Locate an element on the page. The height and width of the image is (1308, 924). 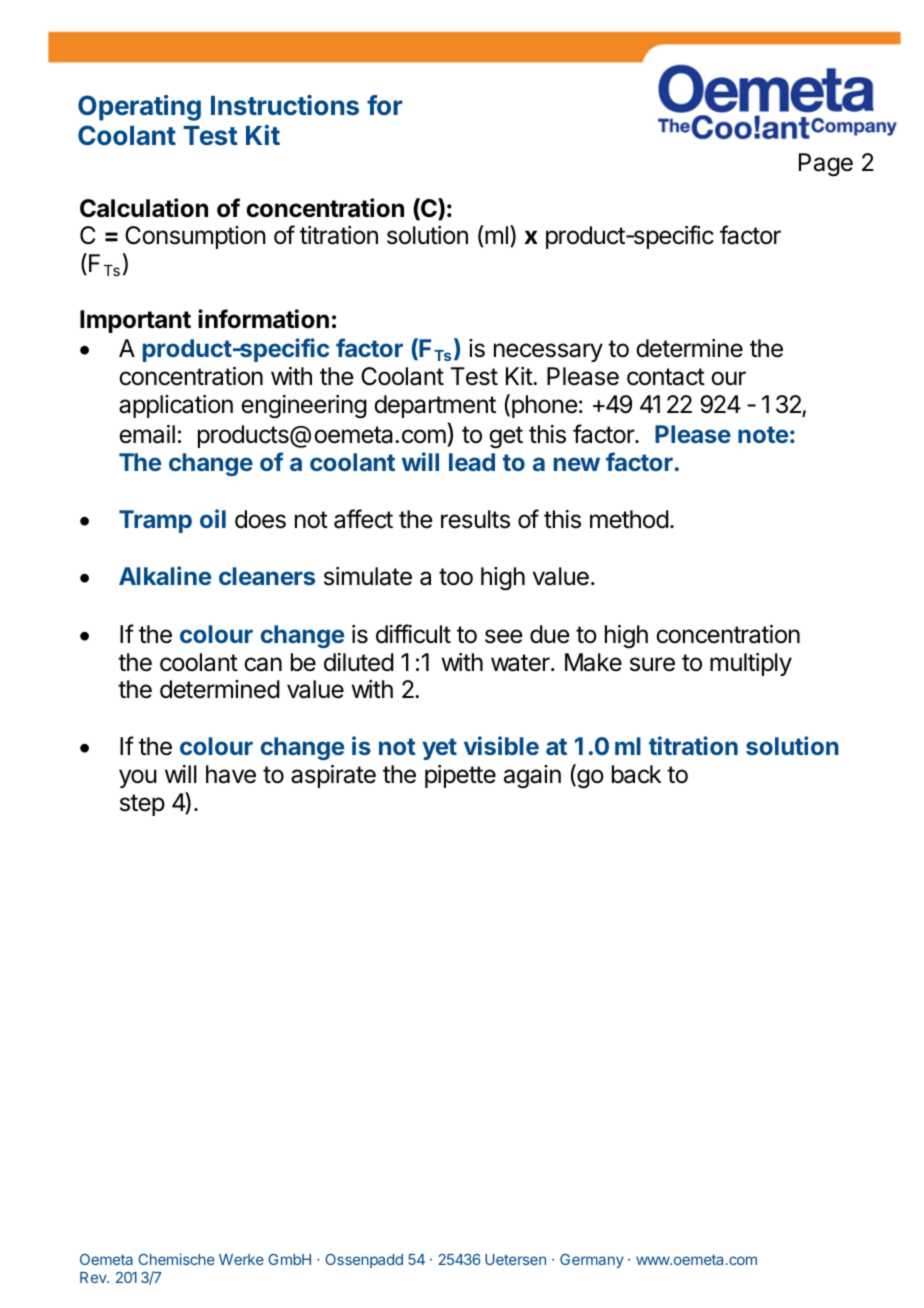
Page is located at coordinates (826, 165).
